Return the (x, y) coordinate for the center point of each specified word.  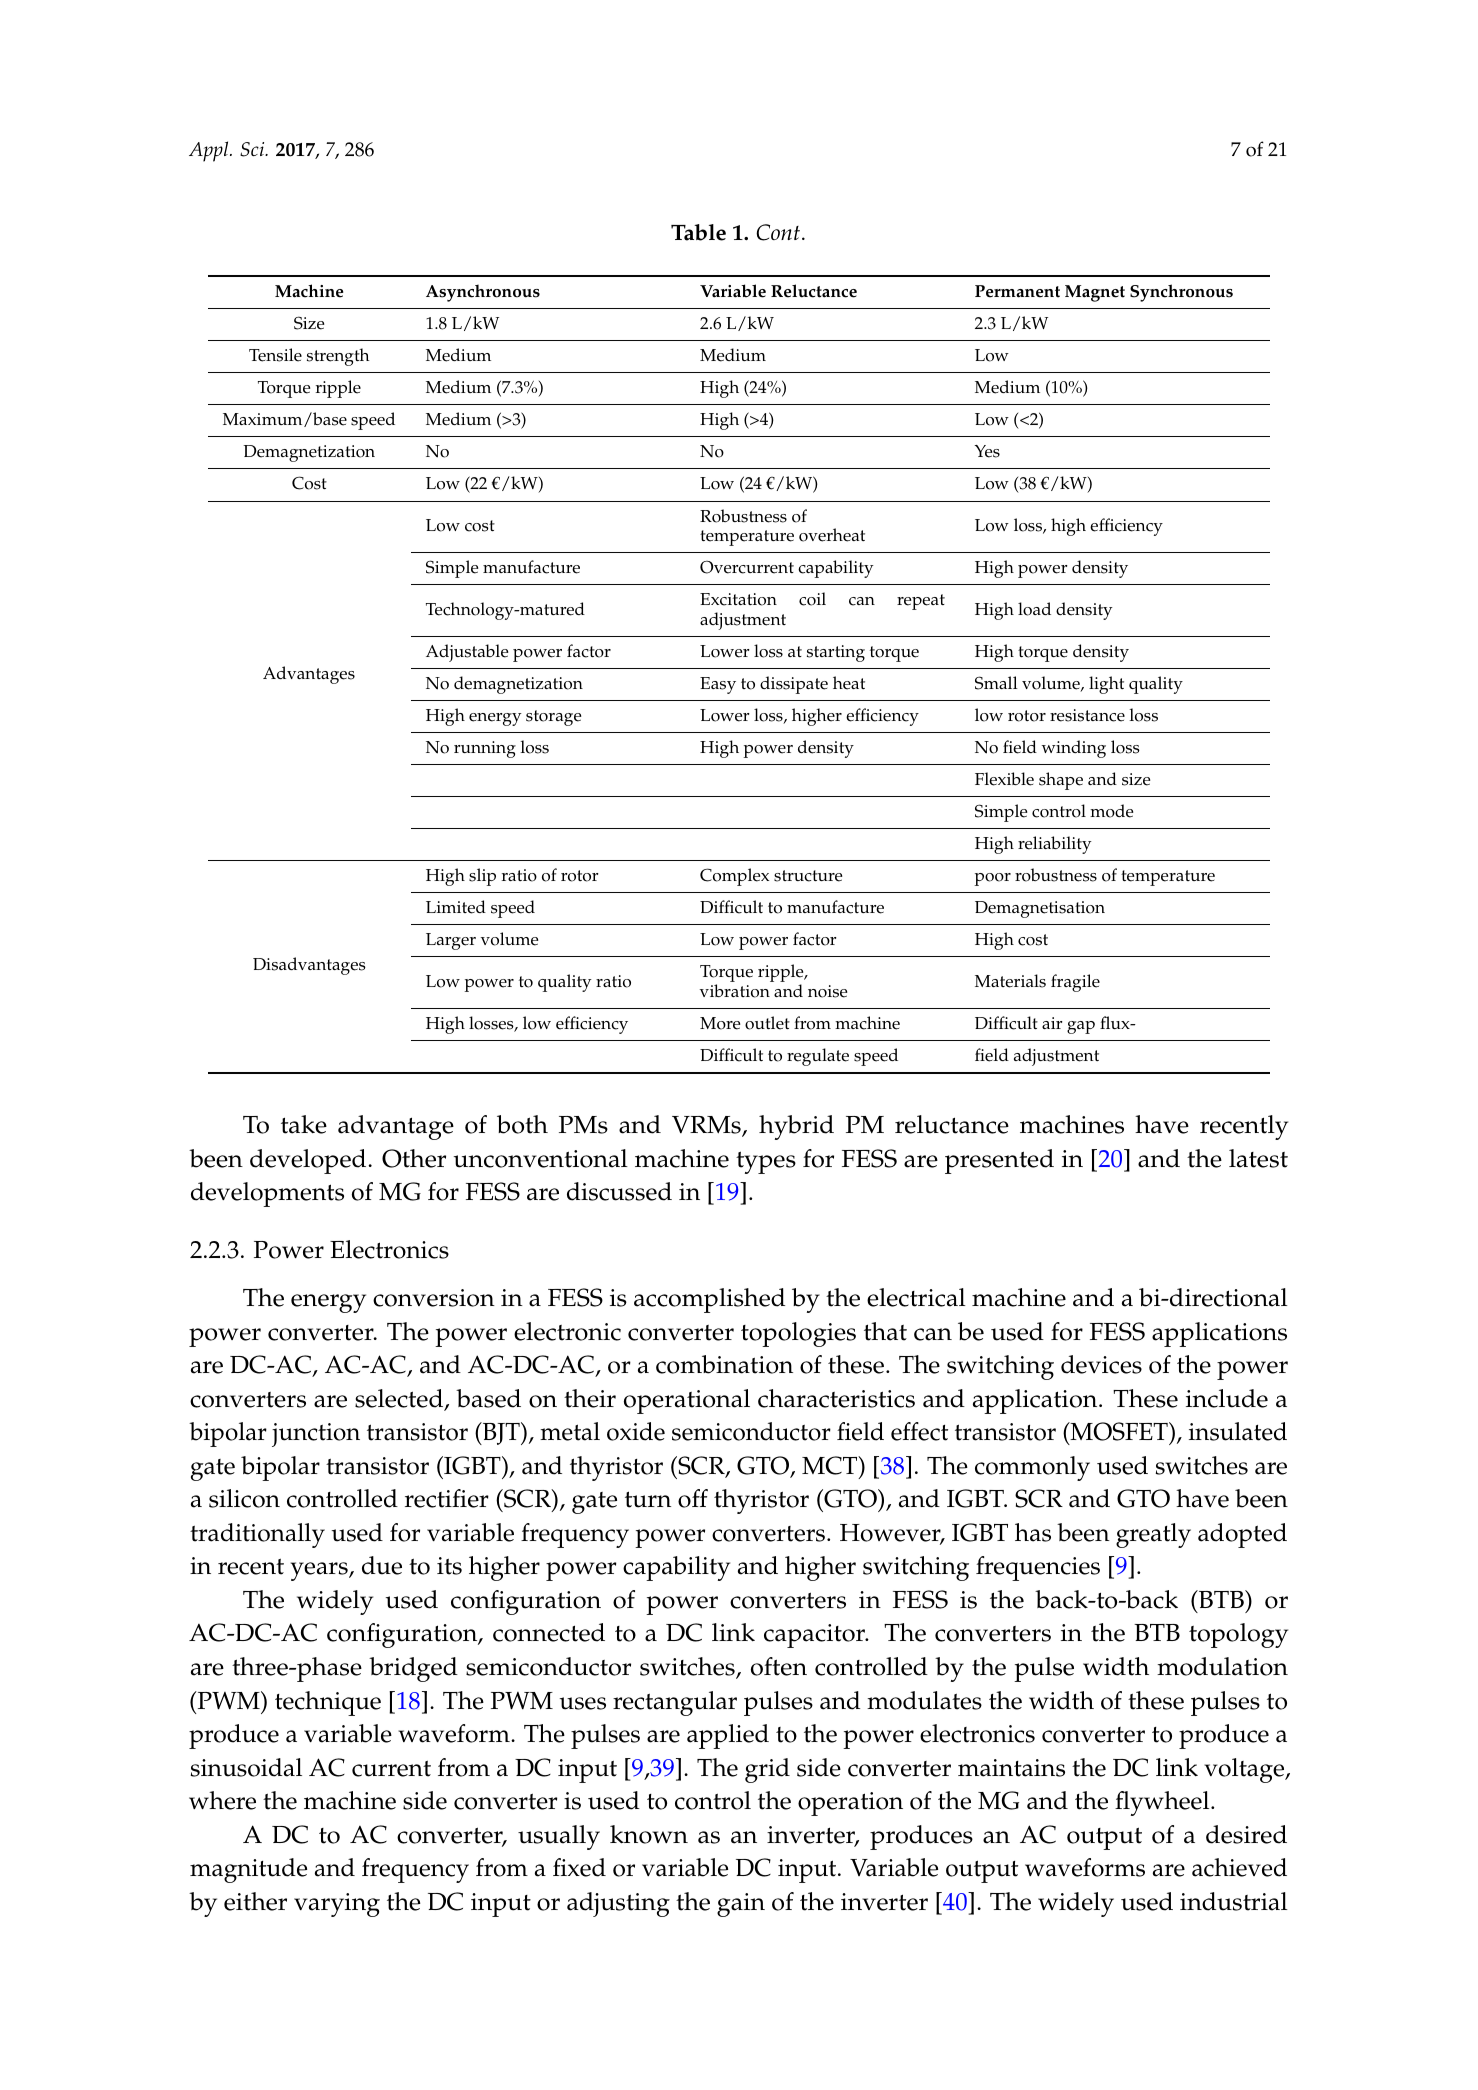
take (304, 1124)
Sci (253, 149)
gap (1081, 1027)
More (720, 1023)
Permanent (1017, 291)
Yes (987, 451)
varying (337, 1905)
